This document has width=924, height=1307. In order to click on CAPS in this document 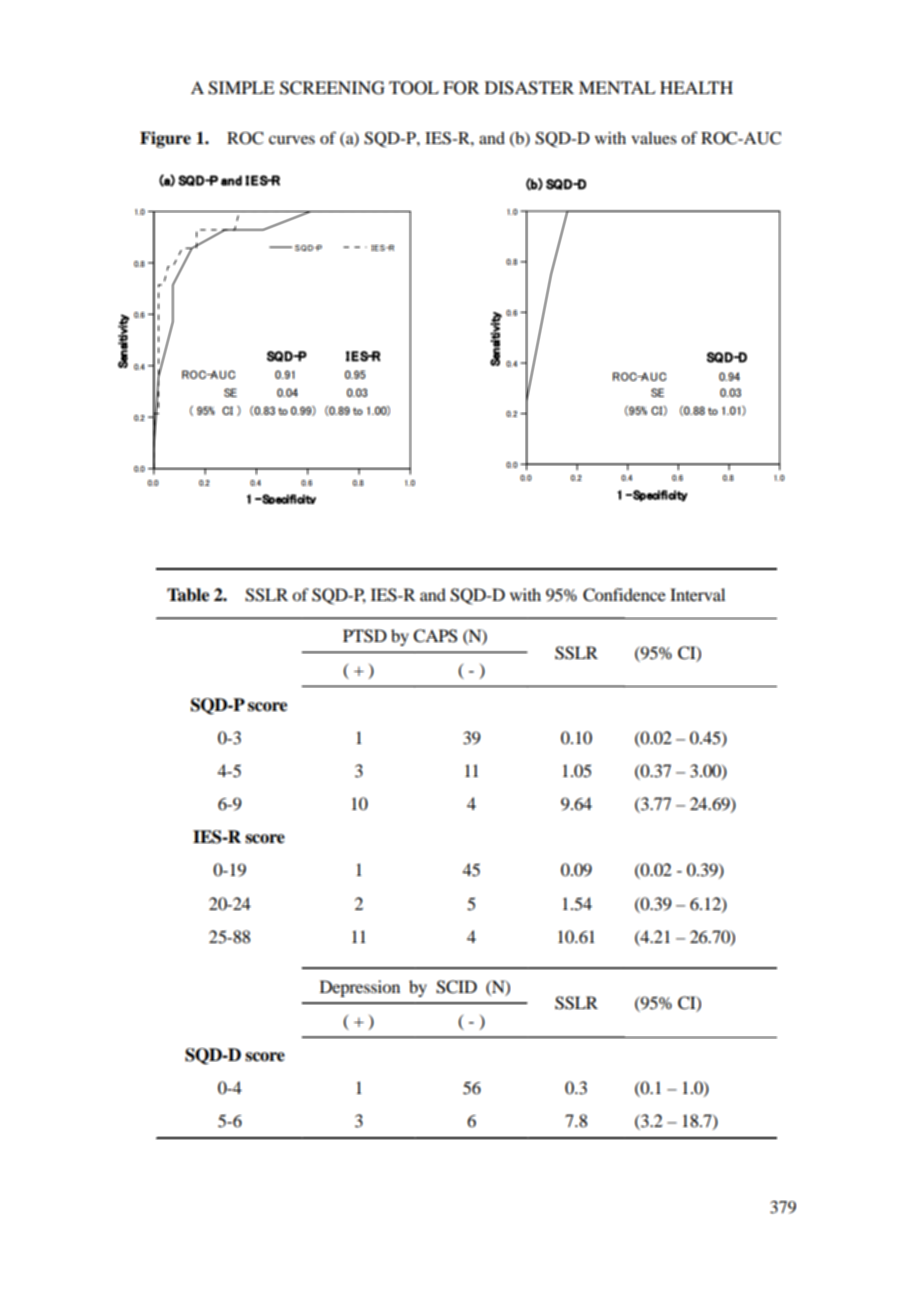, I will do `click(435, 636)`.
